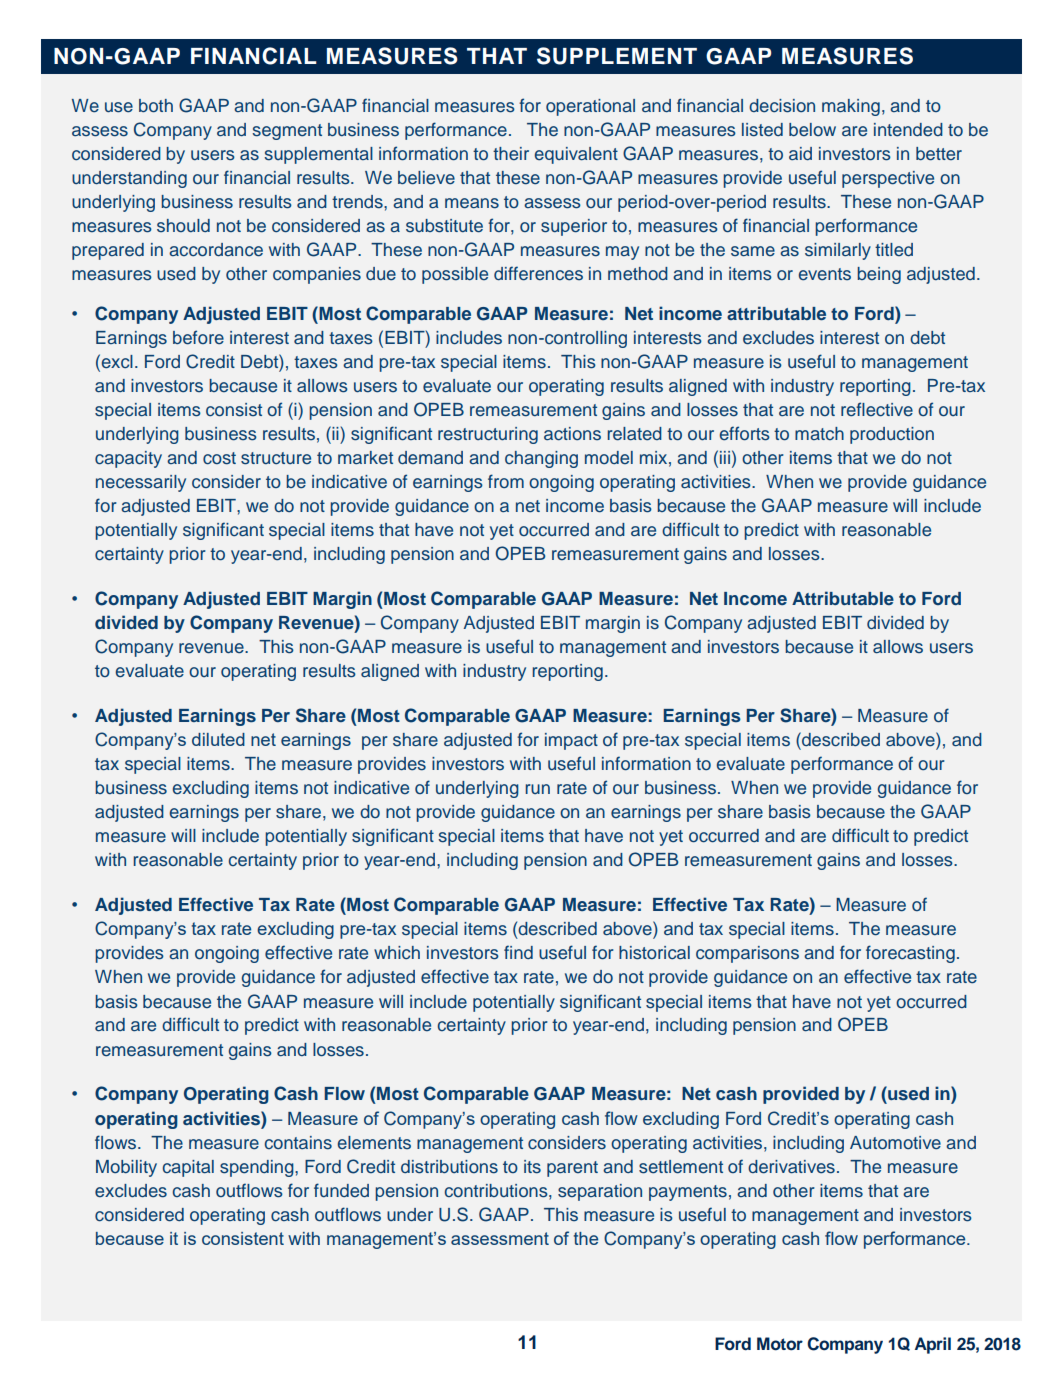 Image resolution: width=1062 pixels, height=1374 pixels. Describe the element at coordinates (188, 1168) in the screenshot. I see `capital` at that location.
